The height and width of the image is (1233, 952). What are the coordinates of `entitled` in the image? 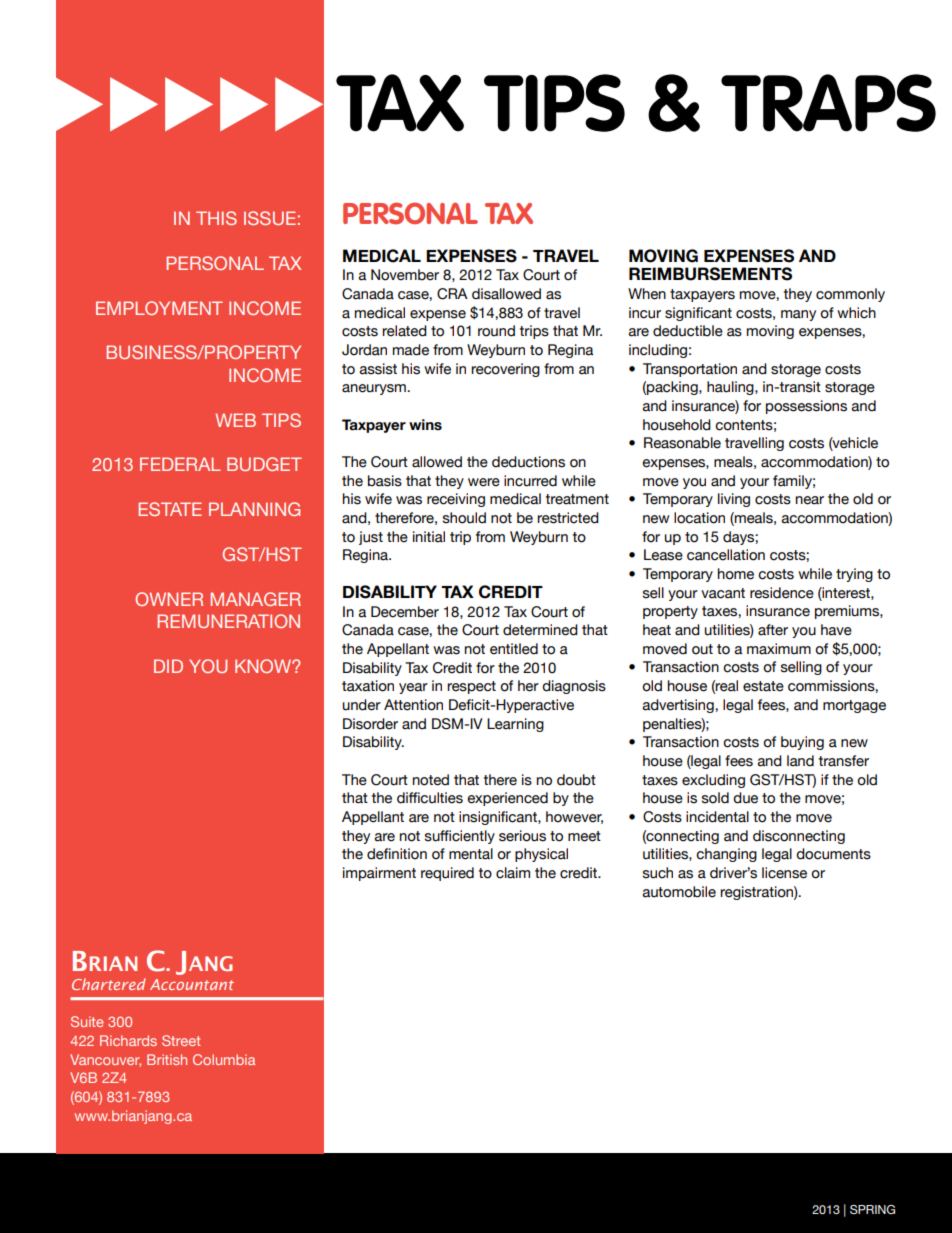 It's located at (514, 649).
